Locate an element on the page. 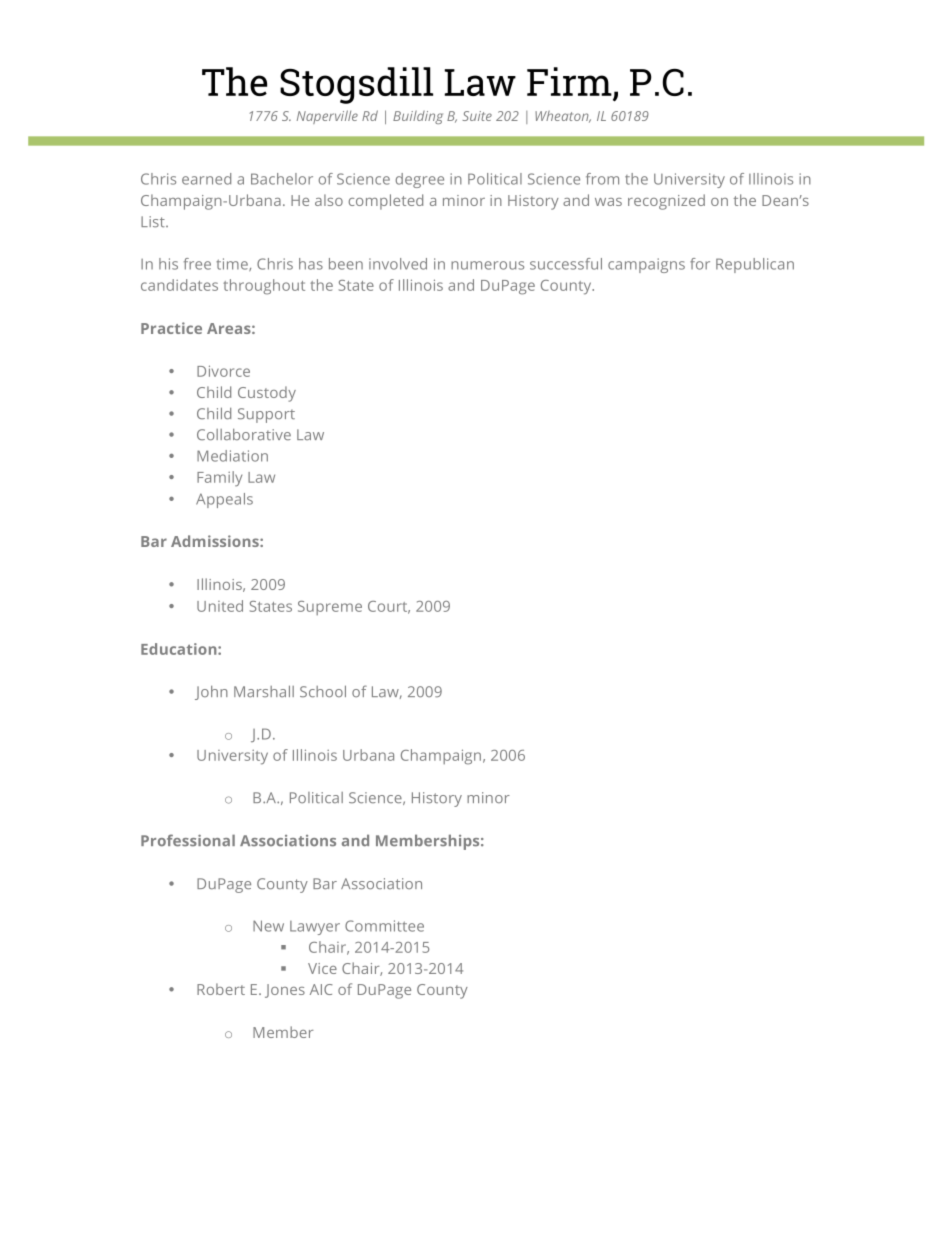 This document has height=1233, width=952. United is located at coordinates (220, 606).
